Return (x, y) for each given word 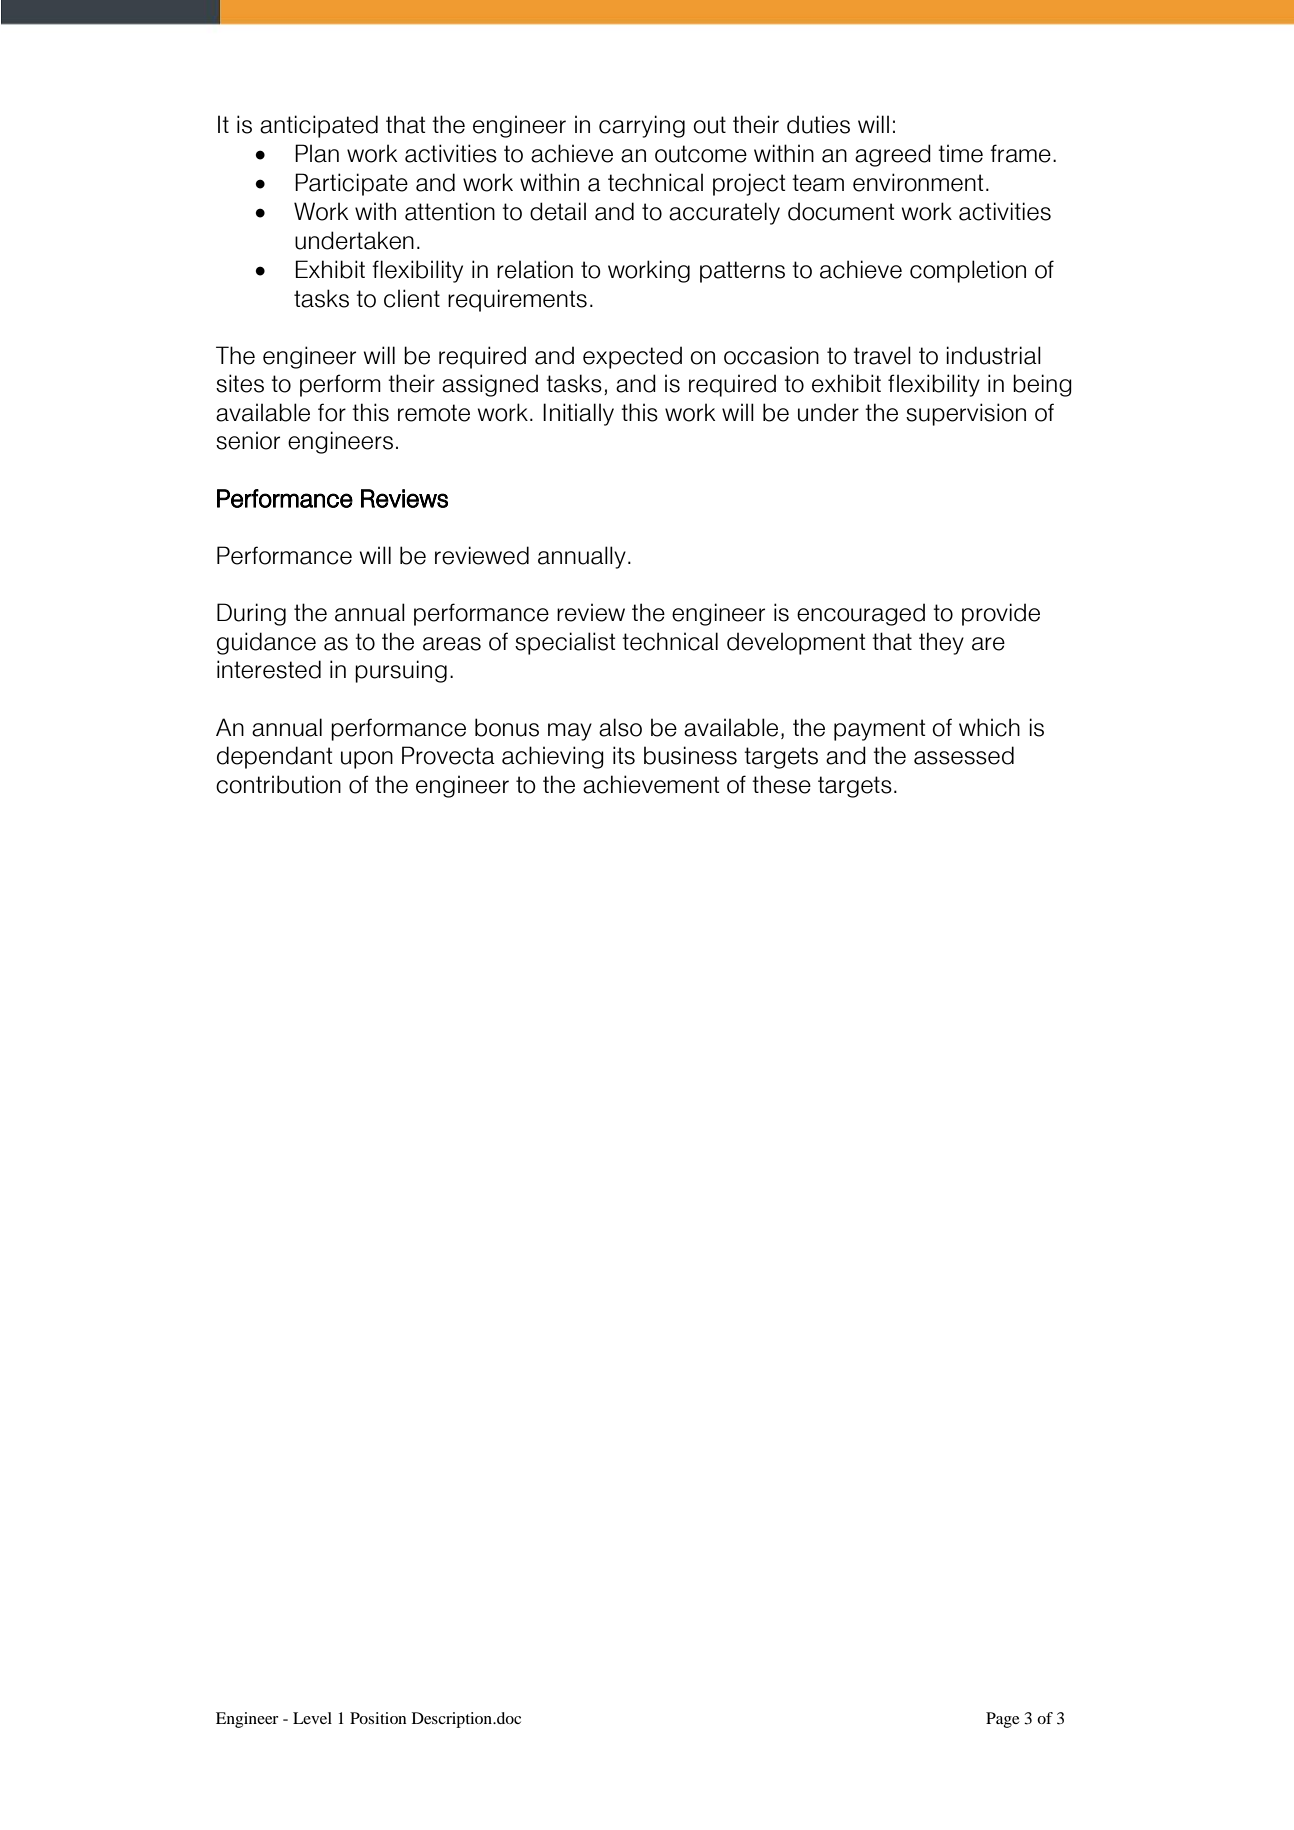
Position (378, 1718)
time (960, 153)
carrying (642, 126)
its (624, 755)
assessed (964, 755)
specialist (565, 643)
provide (1001, 614)
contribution (278, 784)
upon (367, 760)
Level (312, 1718)
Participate (351, 184)
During (251, 614)
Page (1003, 1720)
